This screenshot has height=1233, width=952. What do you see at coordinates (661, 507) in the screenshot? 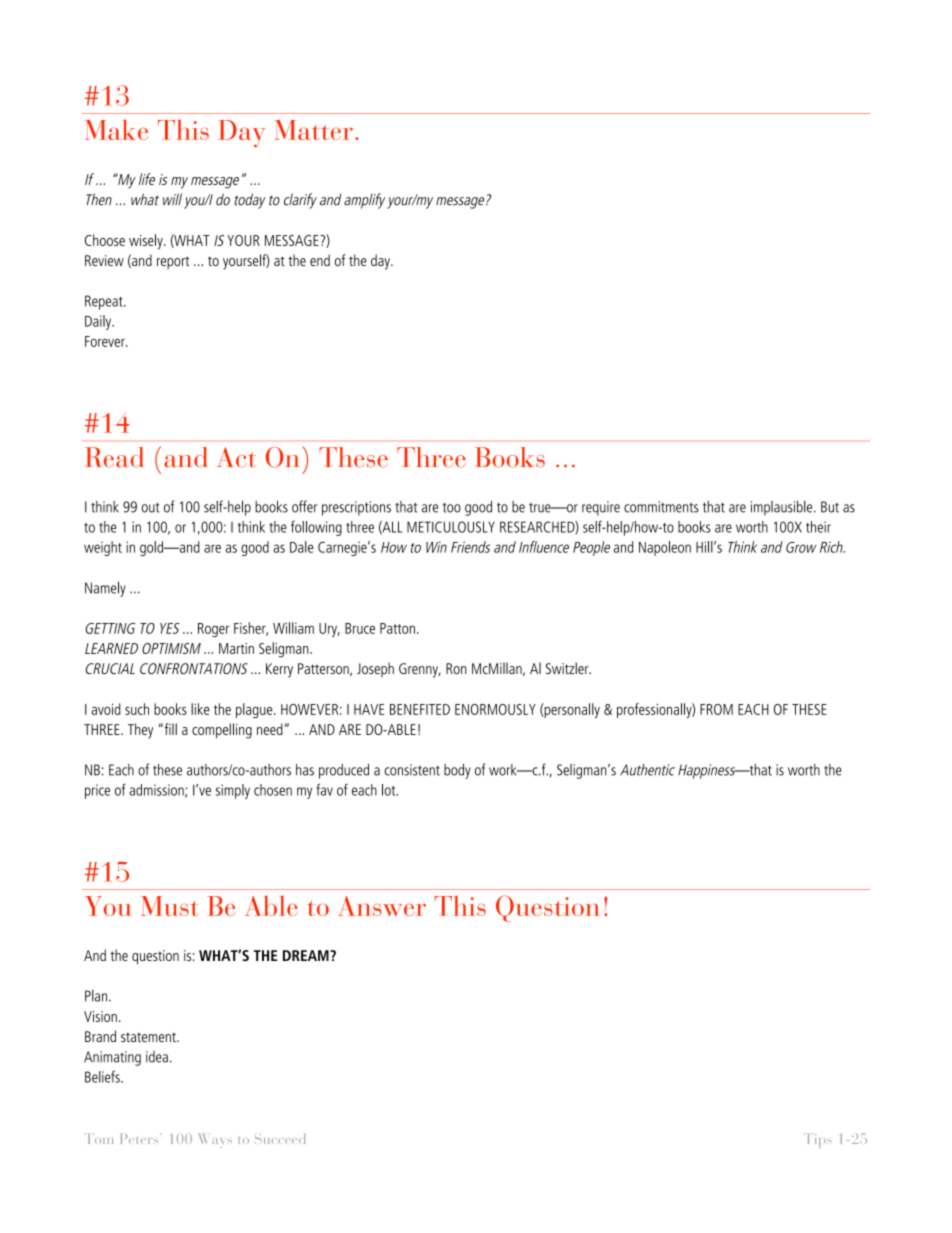
I see `commitments` at bounding box center [661, 507].
